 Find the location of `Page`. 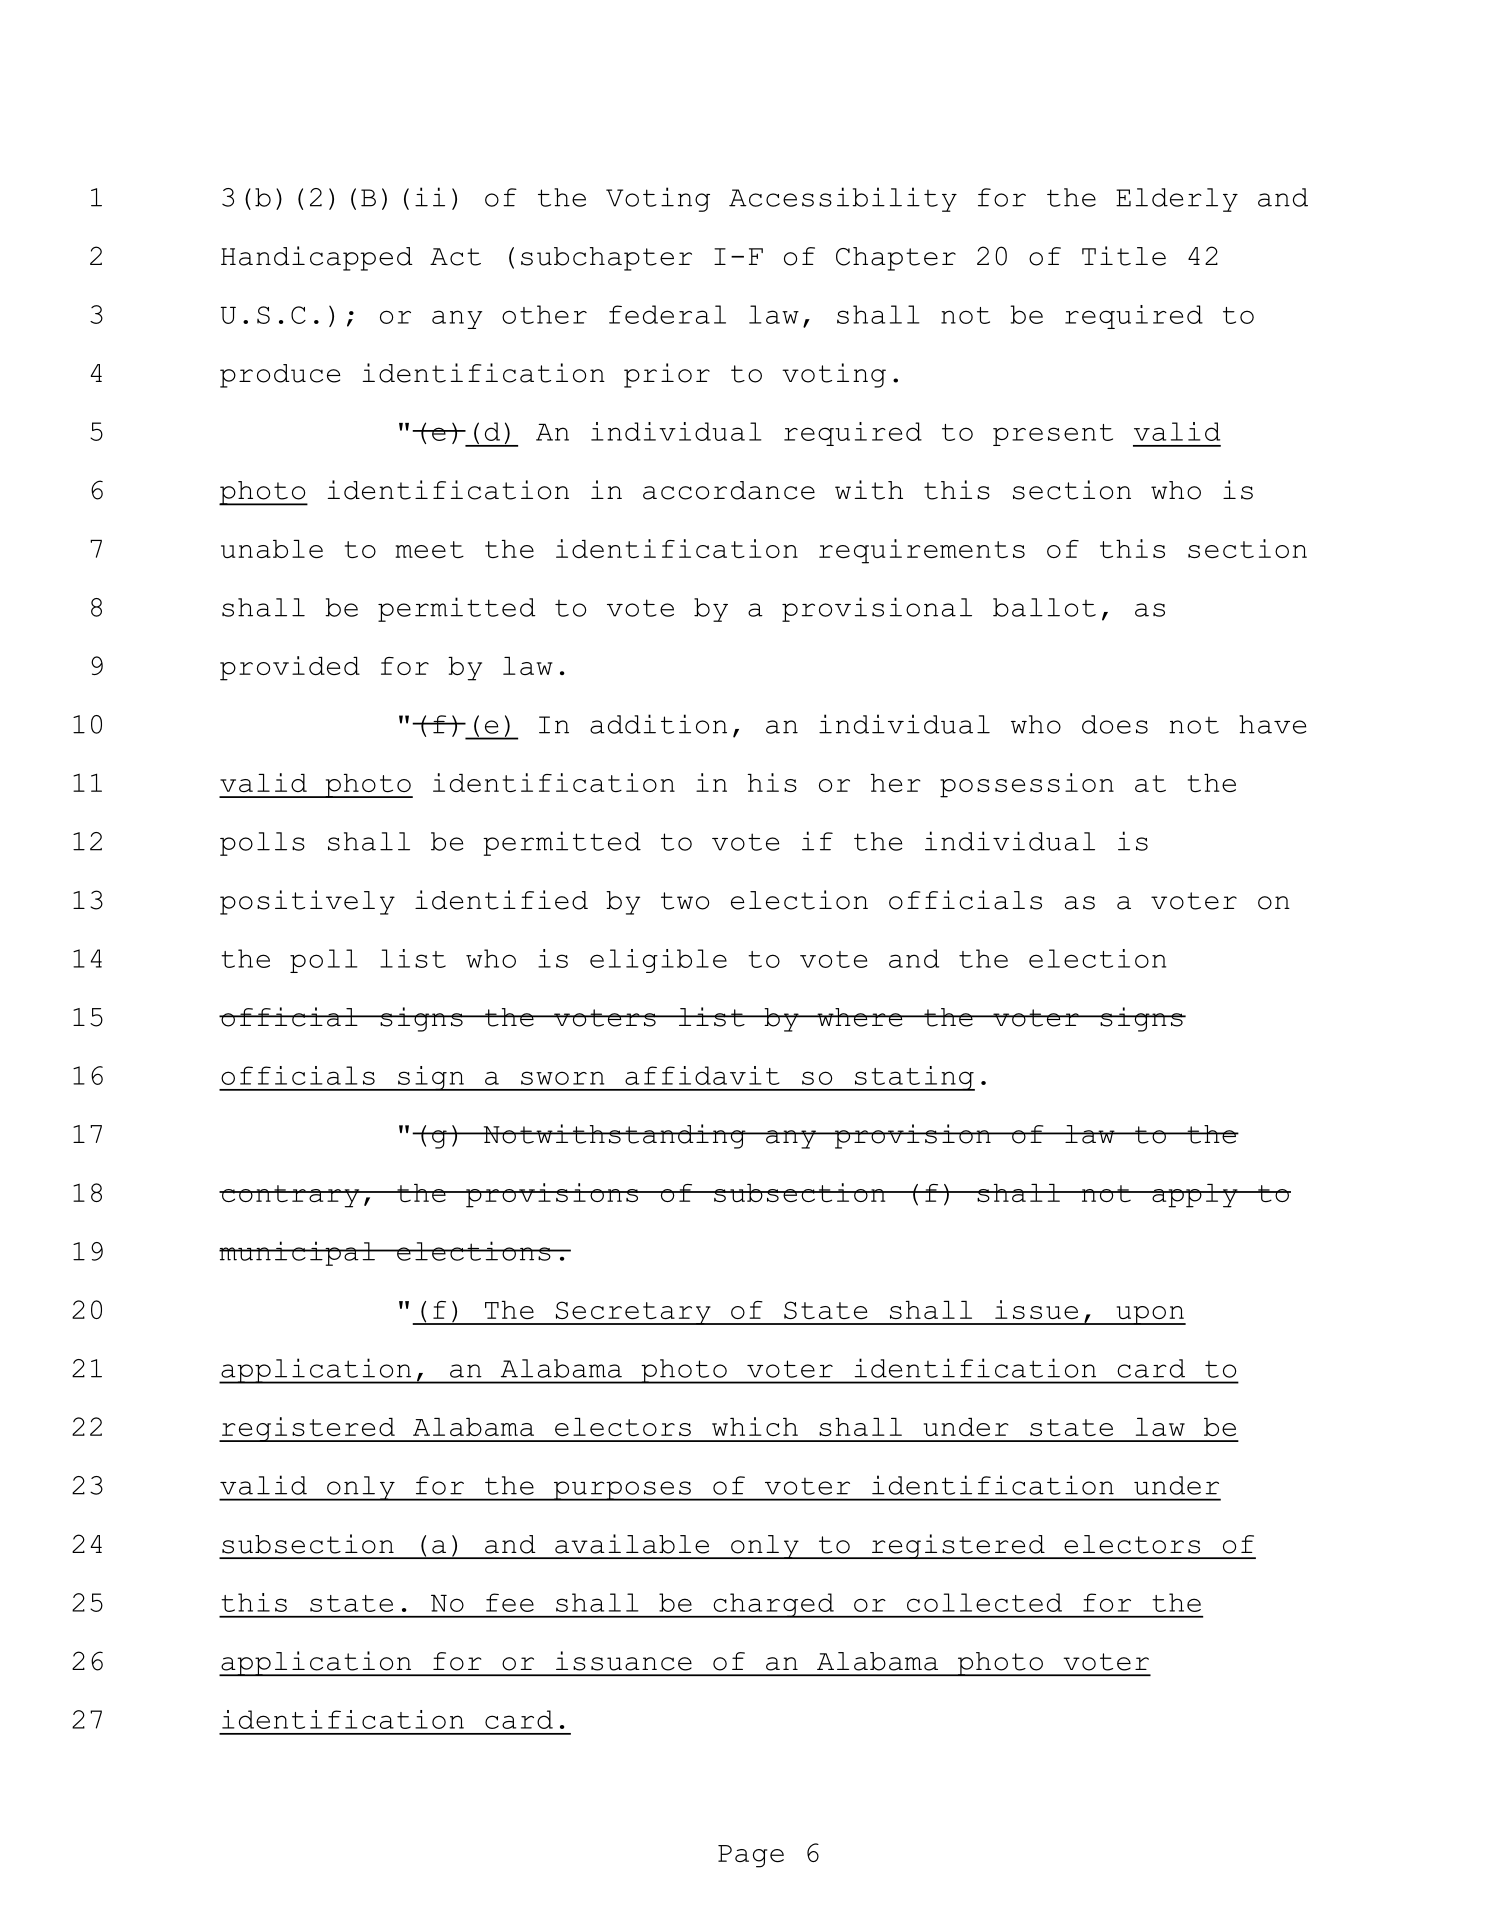

Page is located at coordinates (751, 1856).
